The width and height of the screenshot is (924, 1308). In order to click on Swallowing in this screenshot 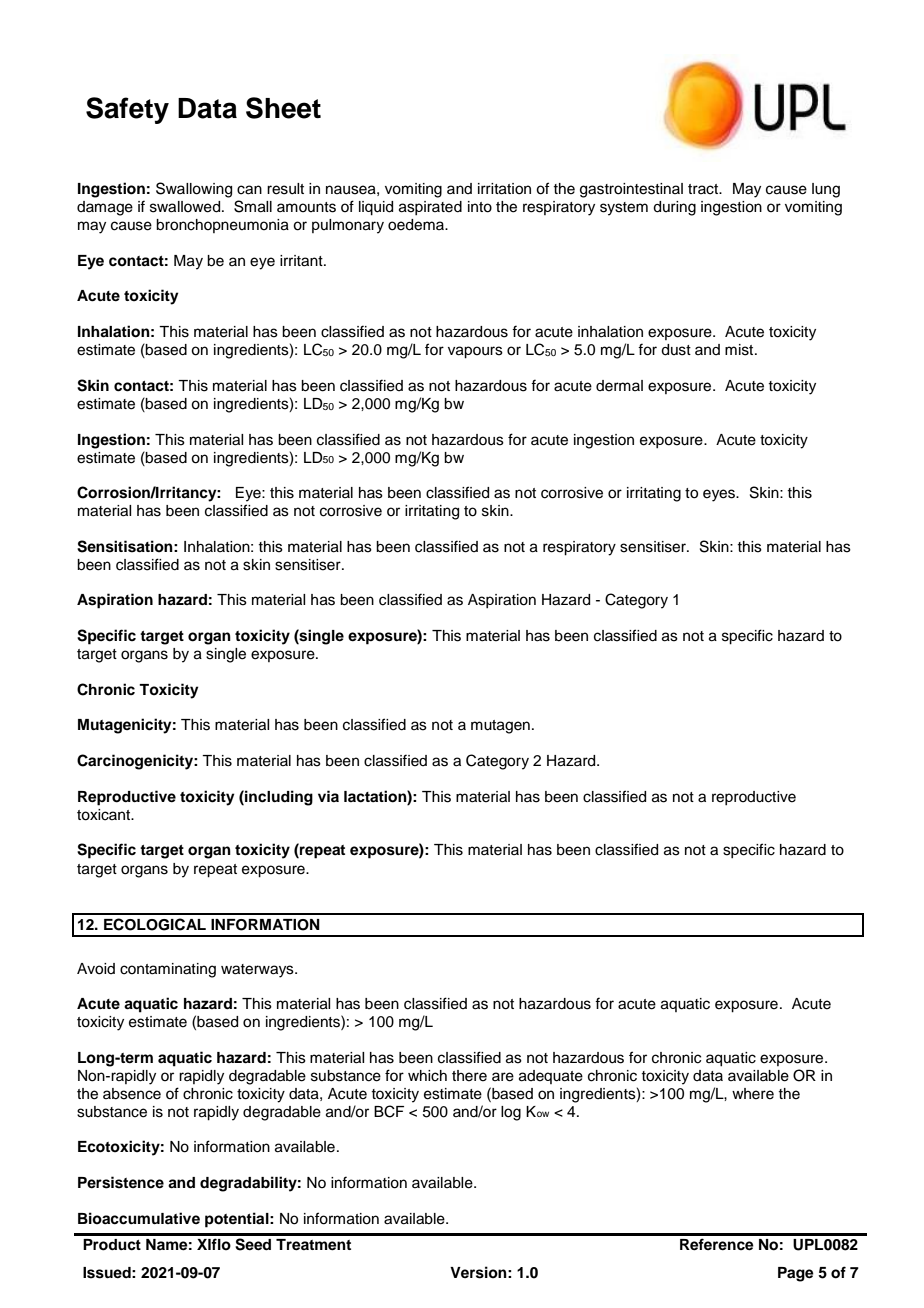, I will do `click(194, 190)`.
